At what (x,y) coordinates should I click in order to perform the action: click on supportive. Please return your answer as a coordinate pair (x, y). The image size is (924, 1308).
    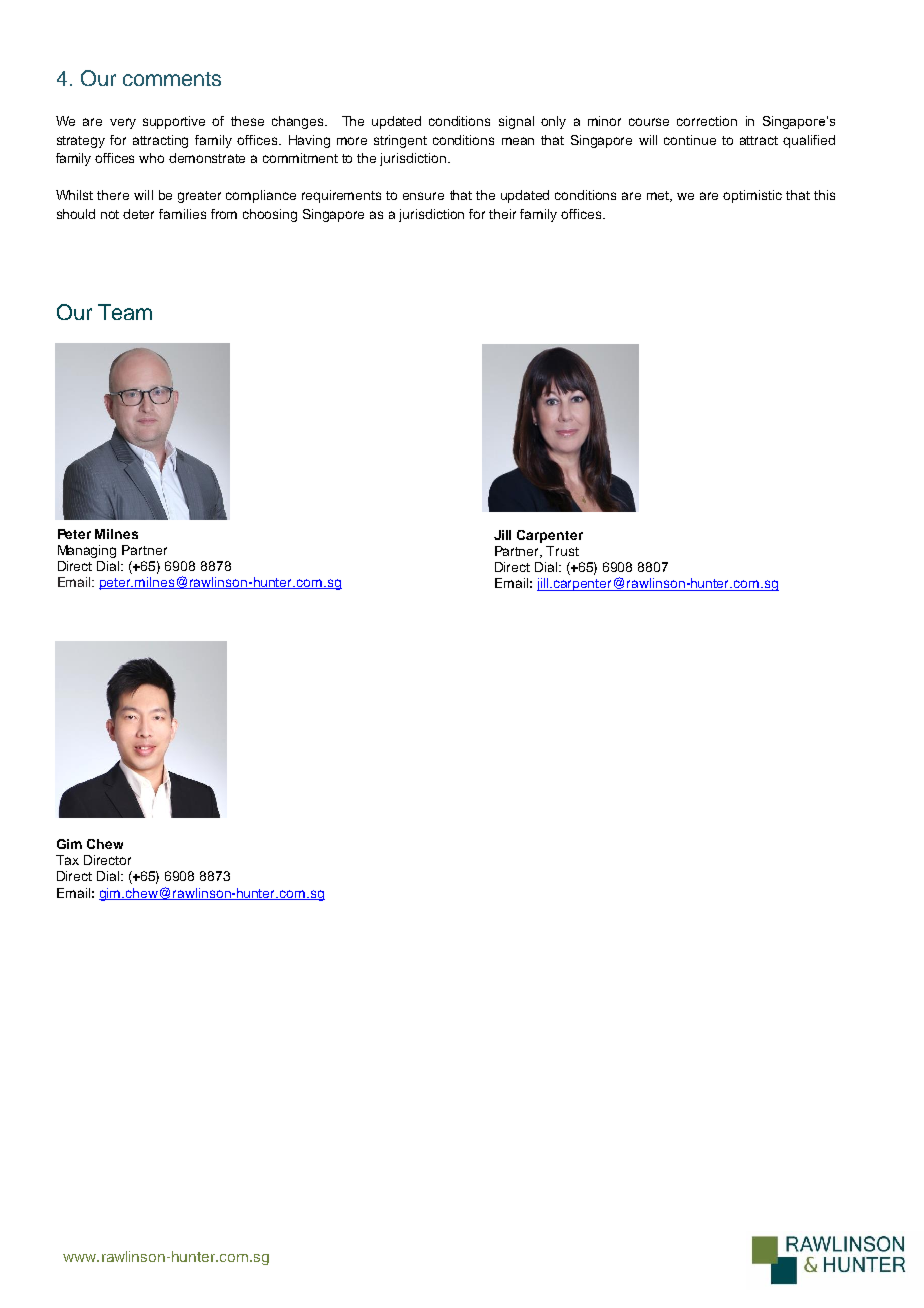
    Looking at the image, I should click on (174, 122).
